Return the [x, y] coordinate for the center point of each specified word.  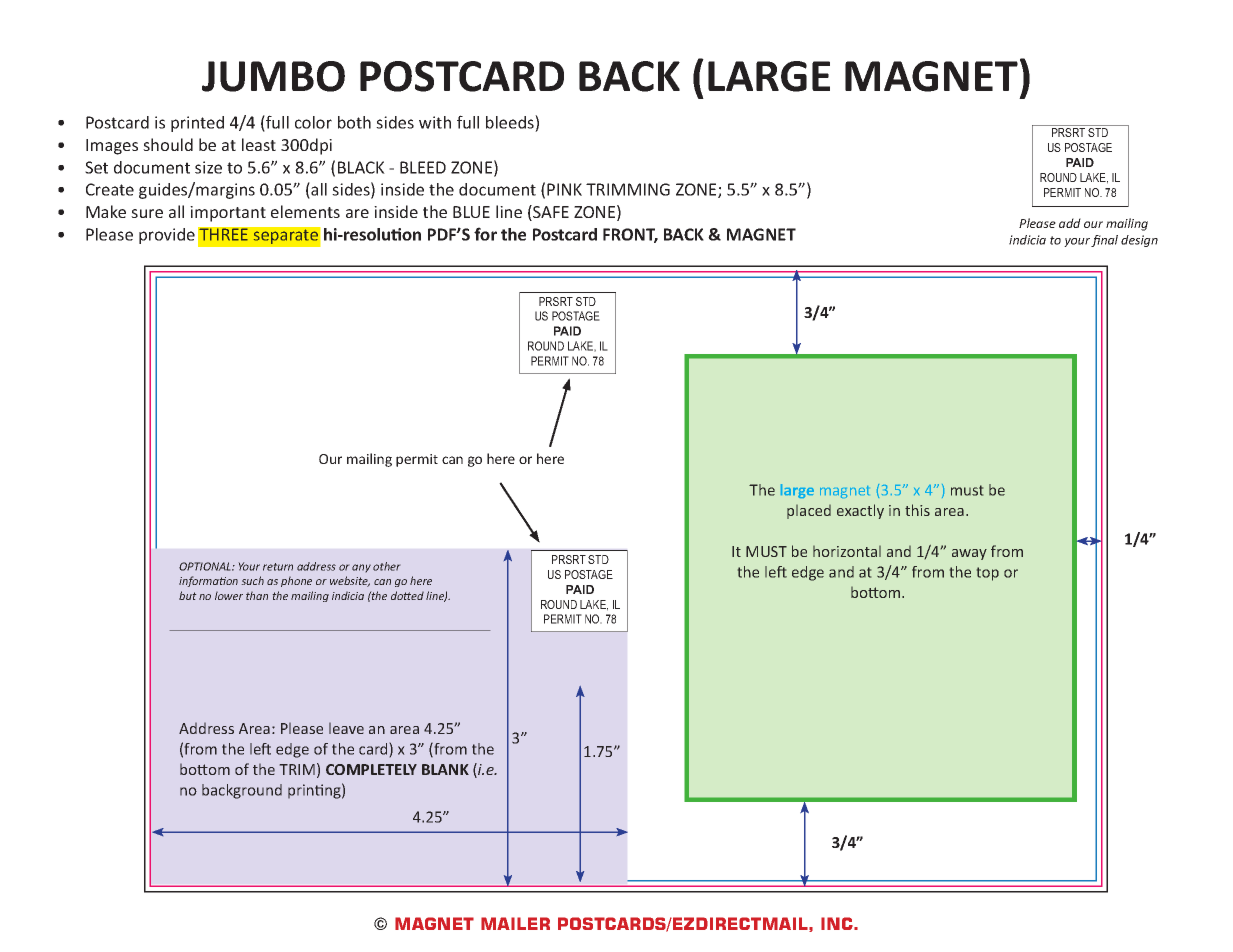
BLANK [445, 769]
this [917, 510]
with [435, 122]
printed [197, 124]
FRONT [630, 235]
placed [809, 512]
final [1104, 241]
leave [346, 728]
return [278, 567]
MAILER [515, 923]
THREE [223, 234]
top [988, 574]
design [1139, 241]
